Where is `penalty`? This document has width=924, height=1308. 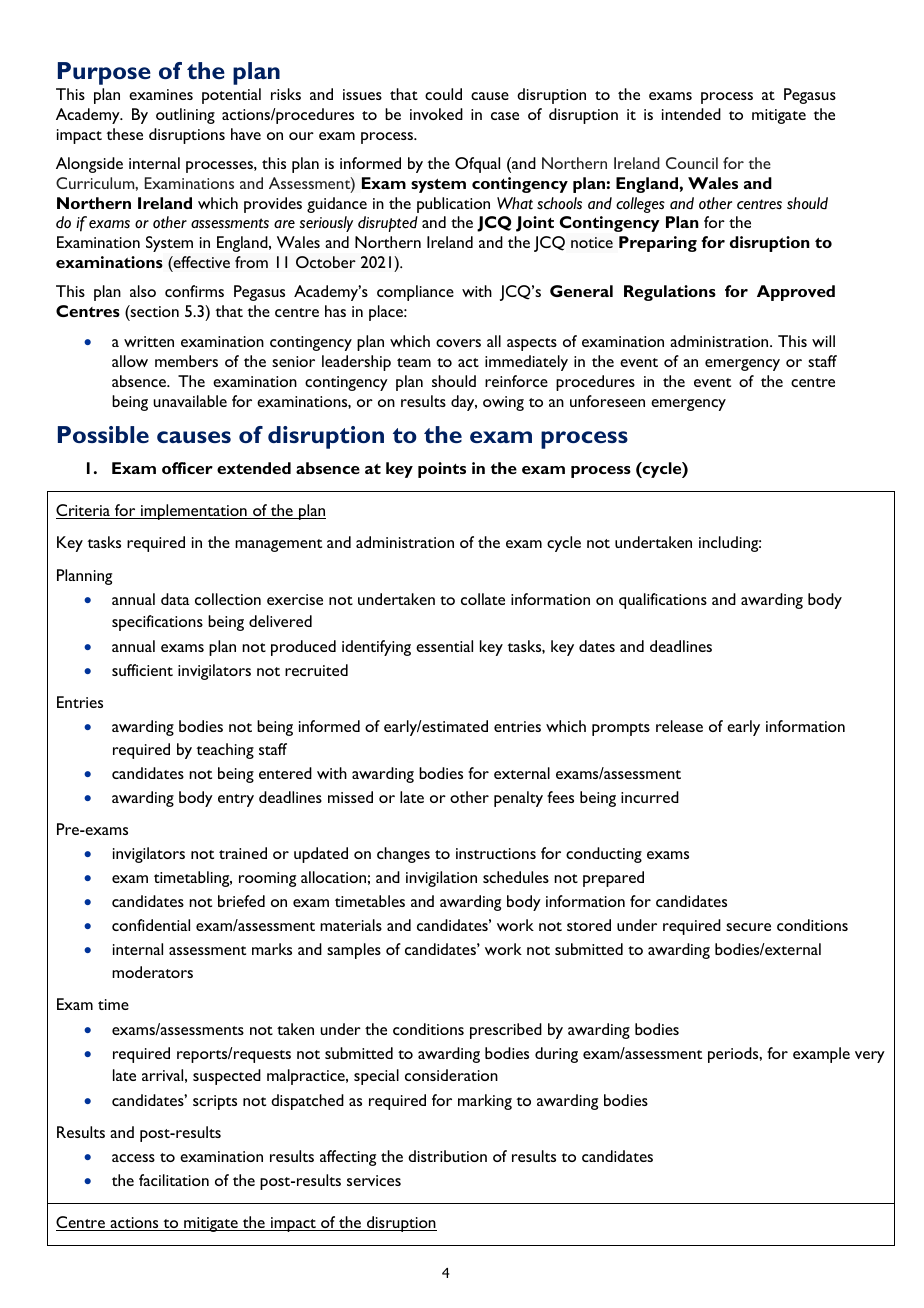
penalty is located at coordinates (518, 799).
